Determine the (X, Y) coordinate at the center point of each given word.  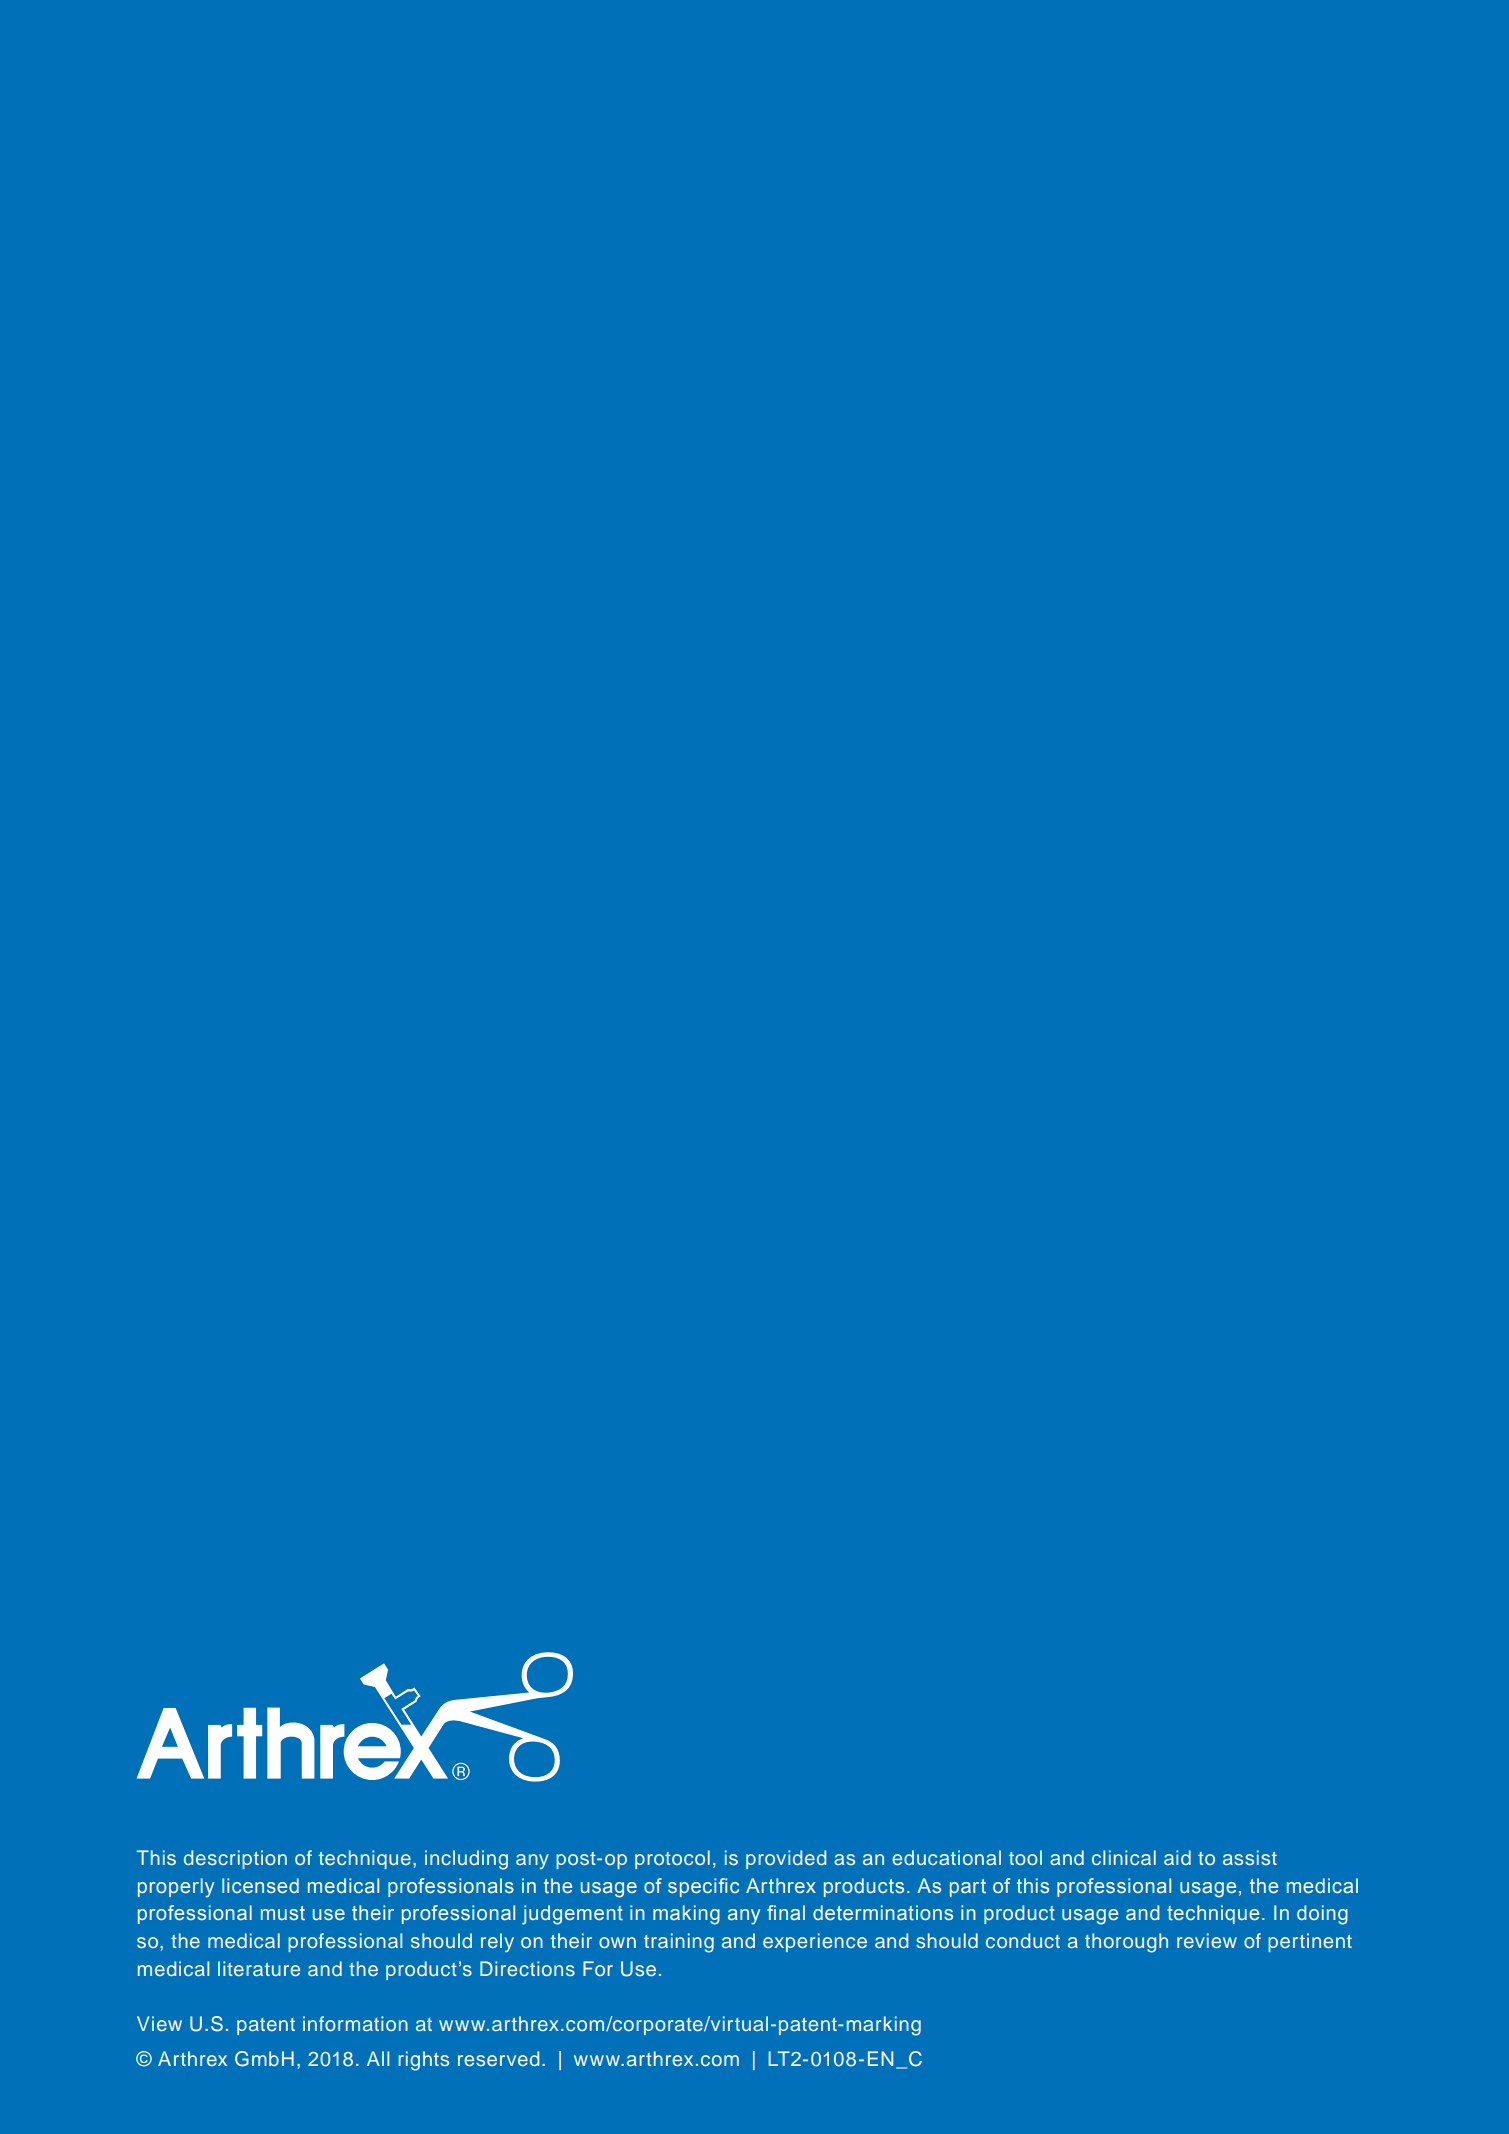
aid (1177, 1857)
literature (259, 1968)
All (378, 2058)
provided (786, 1859)
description (235, 1859)
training (679, 1943)
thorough (1126, 1943)
